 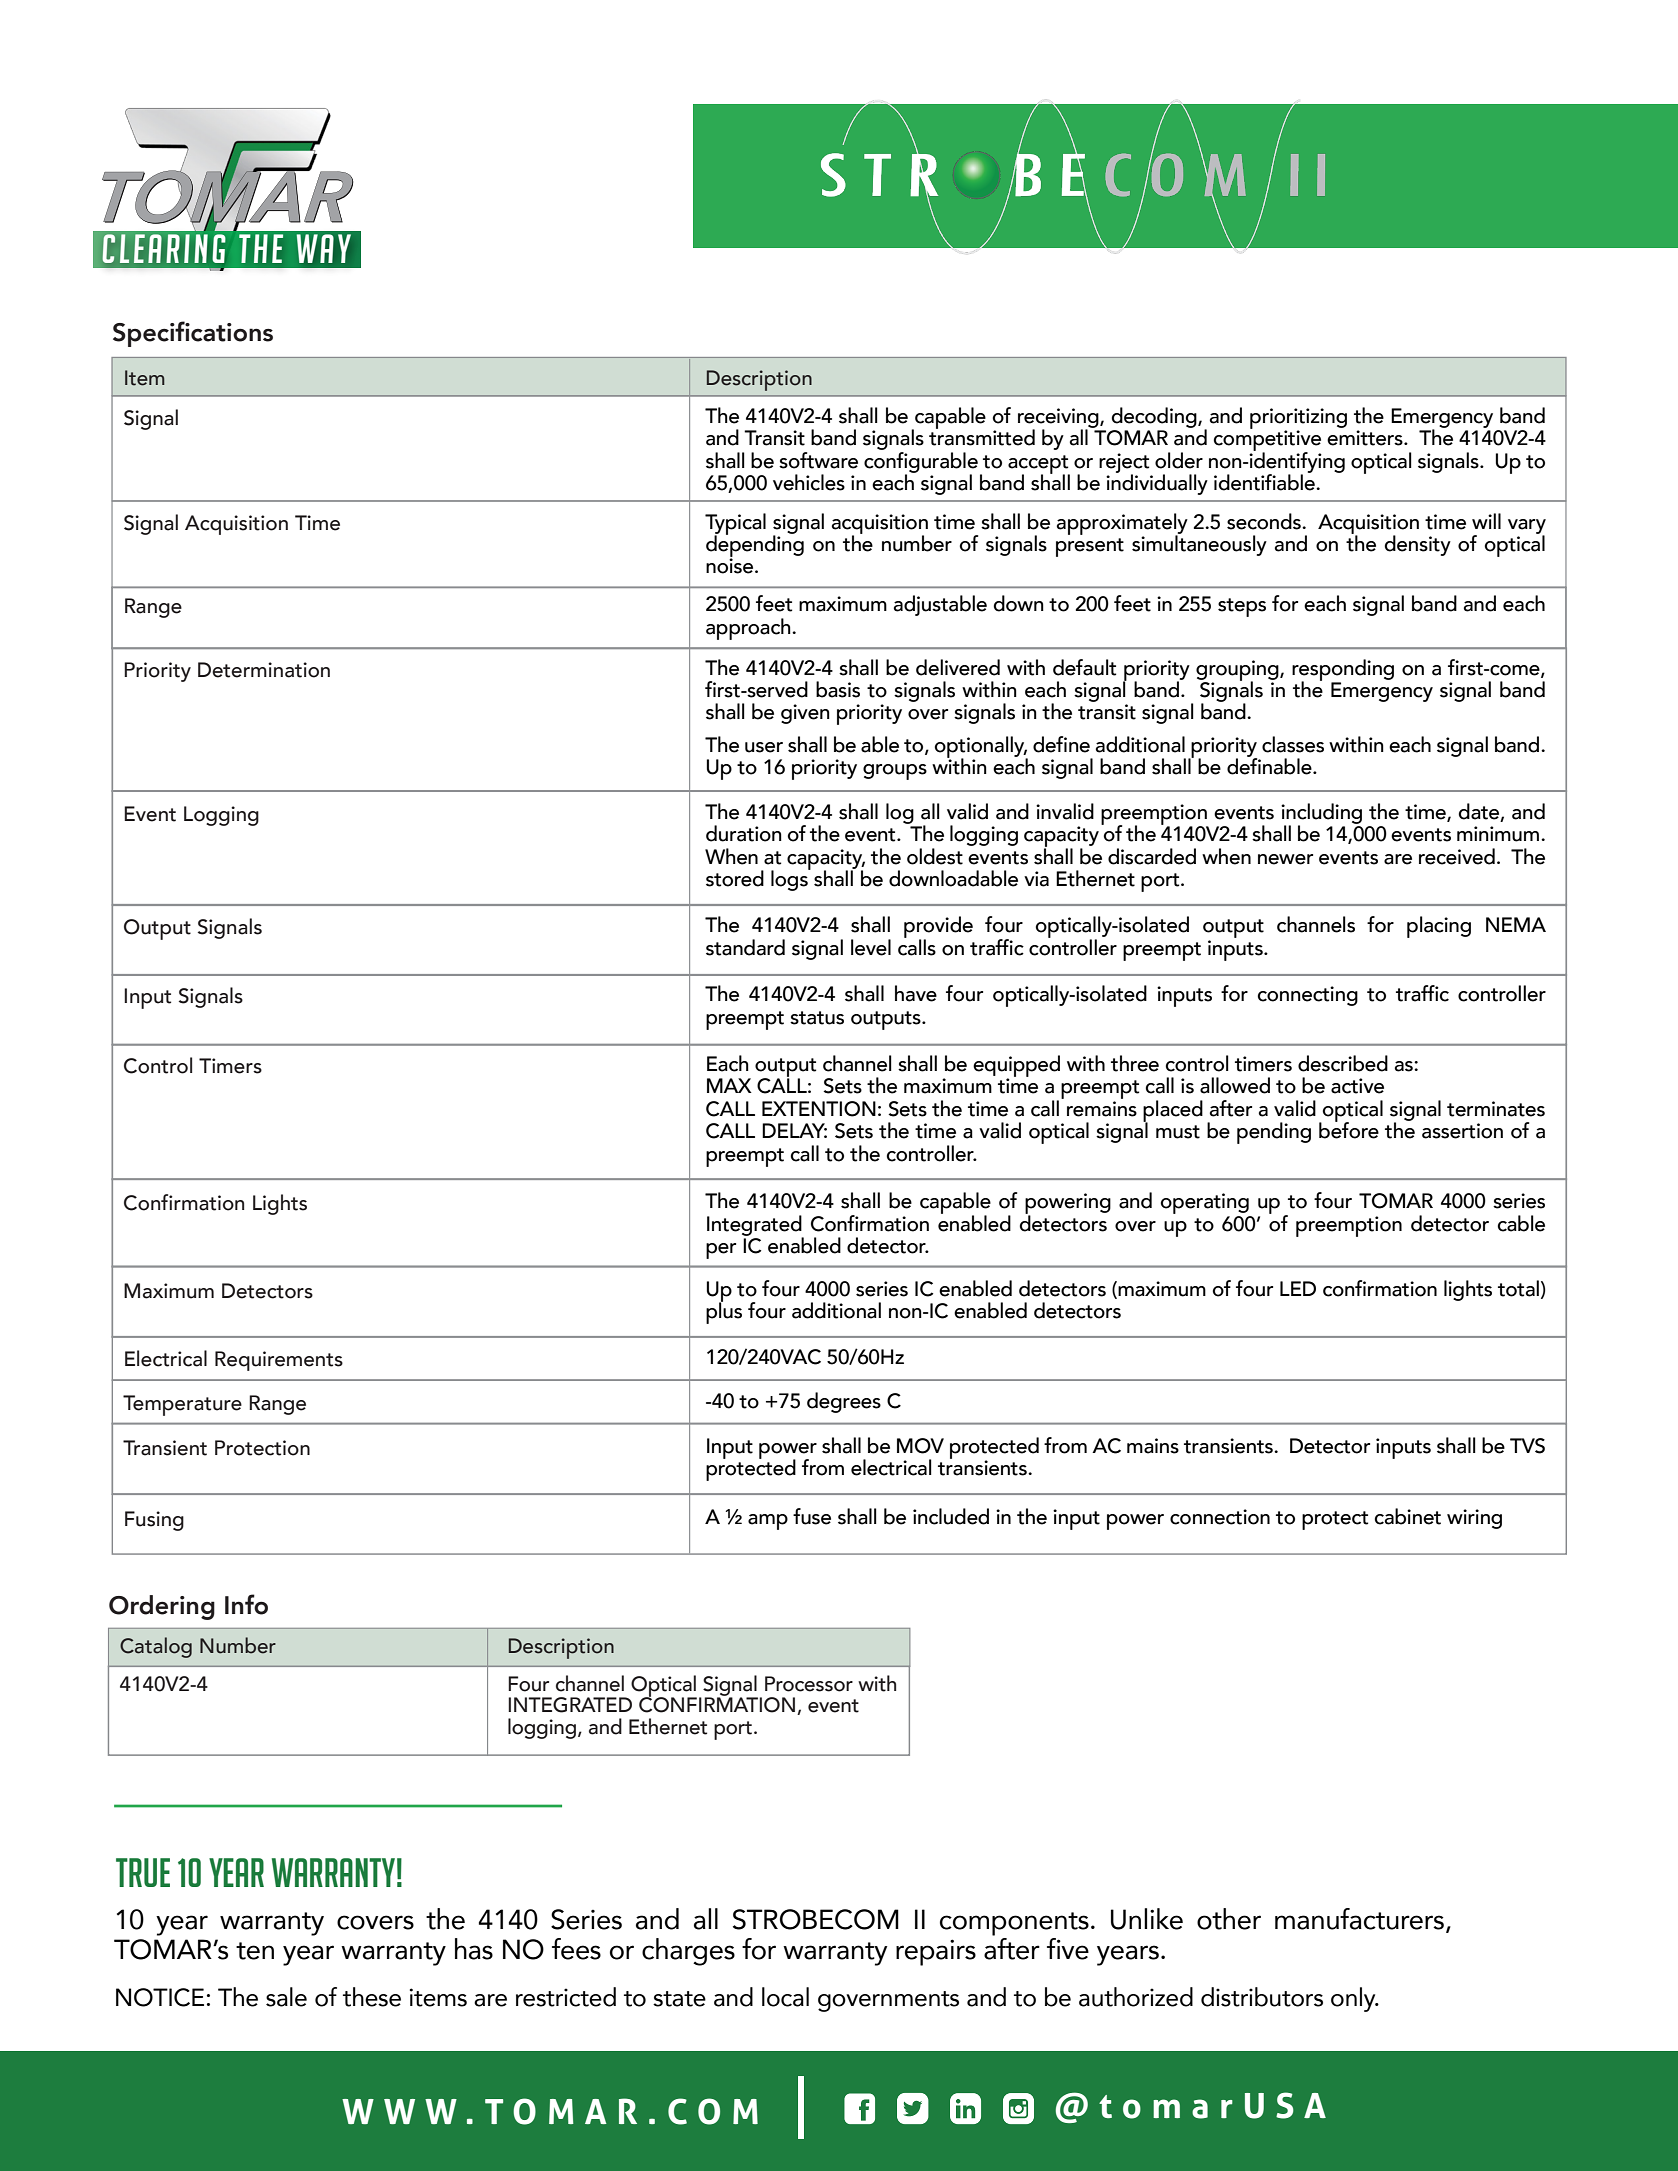 What do you see at coordinates (785, 1997) in the screenshot?
I see `local` at bounding box center [785, 1997].
